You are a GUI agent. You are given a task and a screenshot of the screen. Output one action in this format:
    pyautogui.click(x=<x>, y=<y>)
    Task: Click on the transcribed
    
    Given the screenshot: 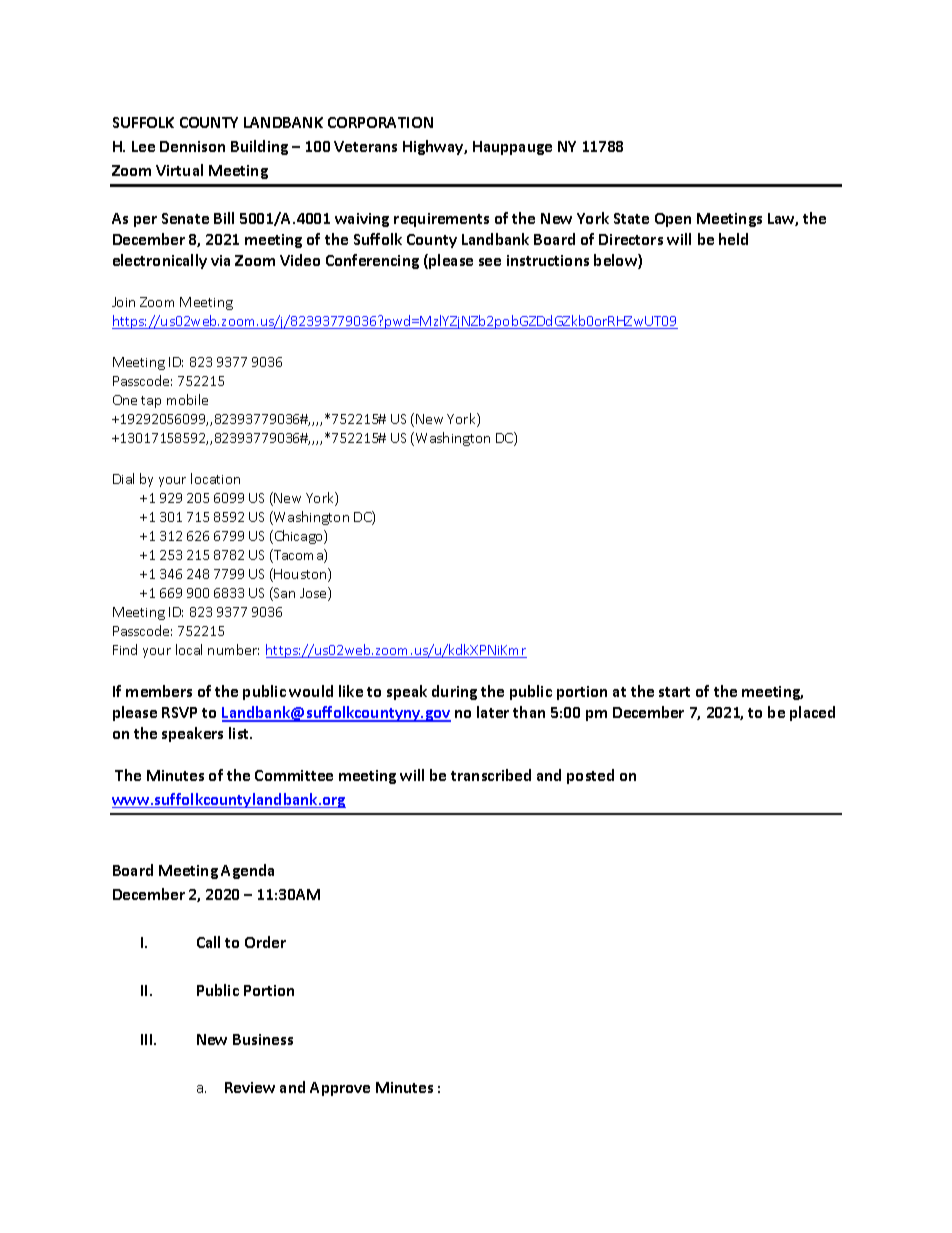 What is the action you would take?
    pyautogui.click(x=491, y=775)
